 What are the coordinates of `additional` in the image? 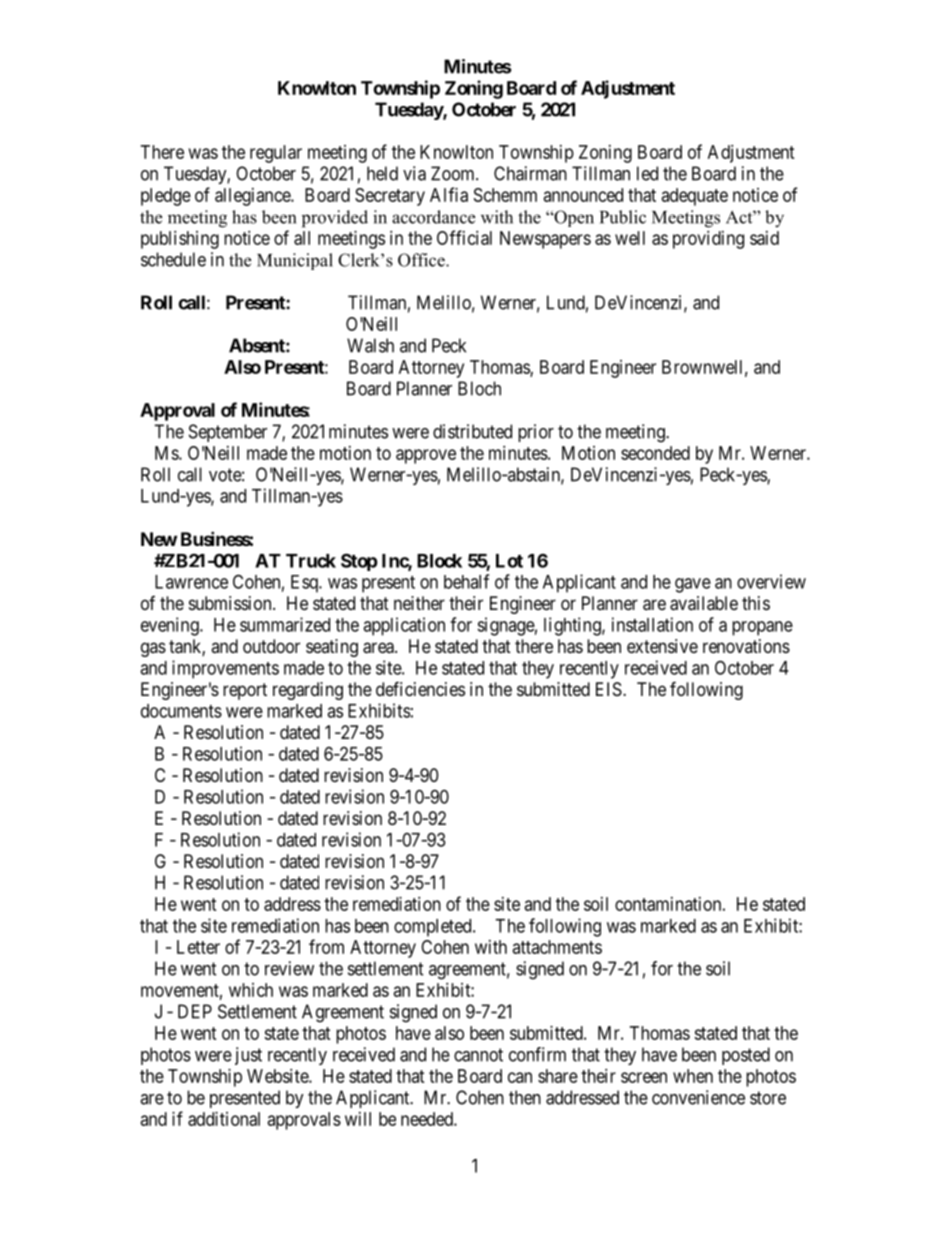 It's located at (224, 1119).
